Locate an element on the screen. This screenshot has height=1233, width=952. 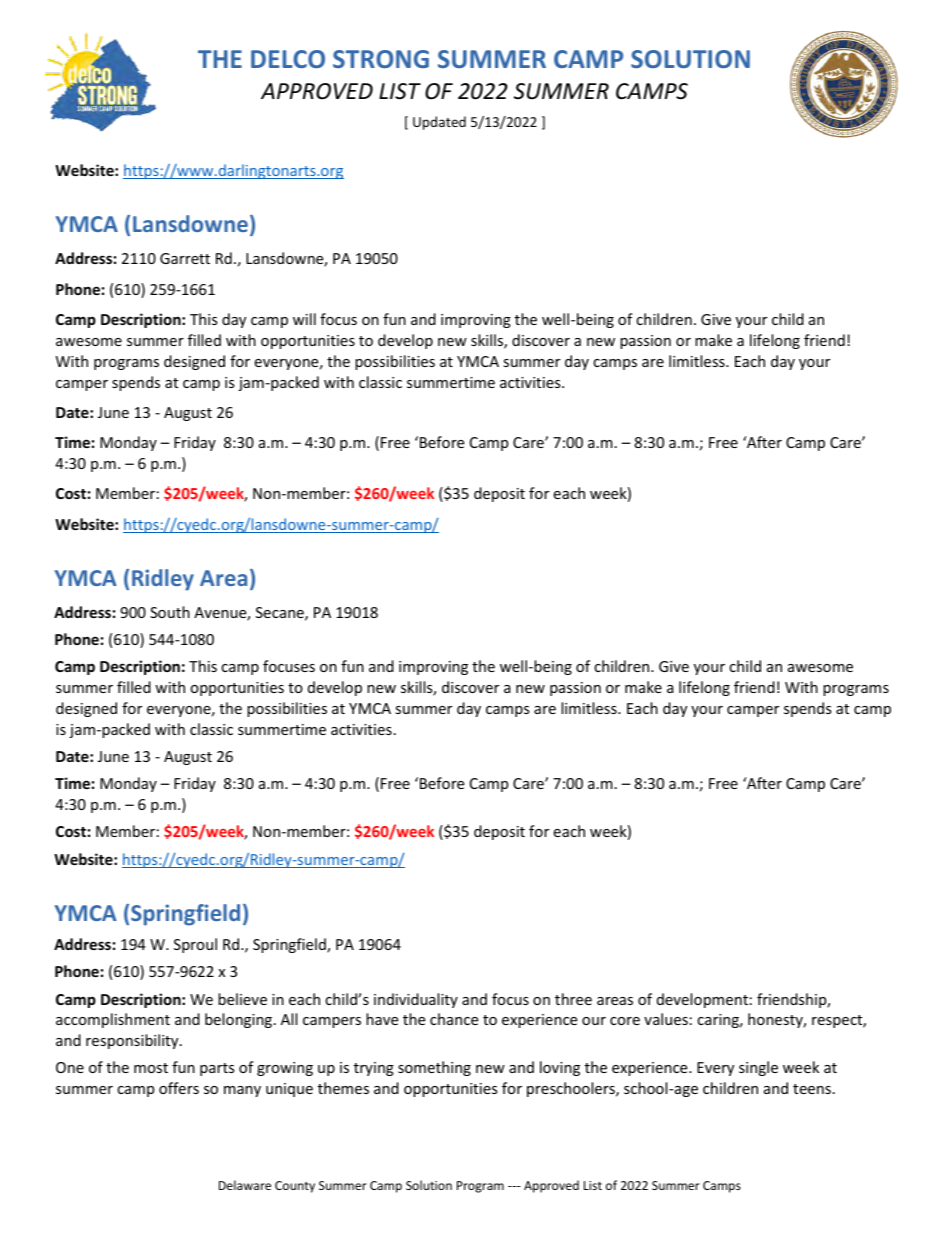
Garrett is located at coordinates (185, 258).
